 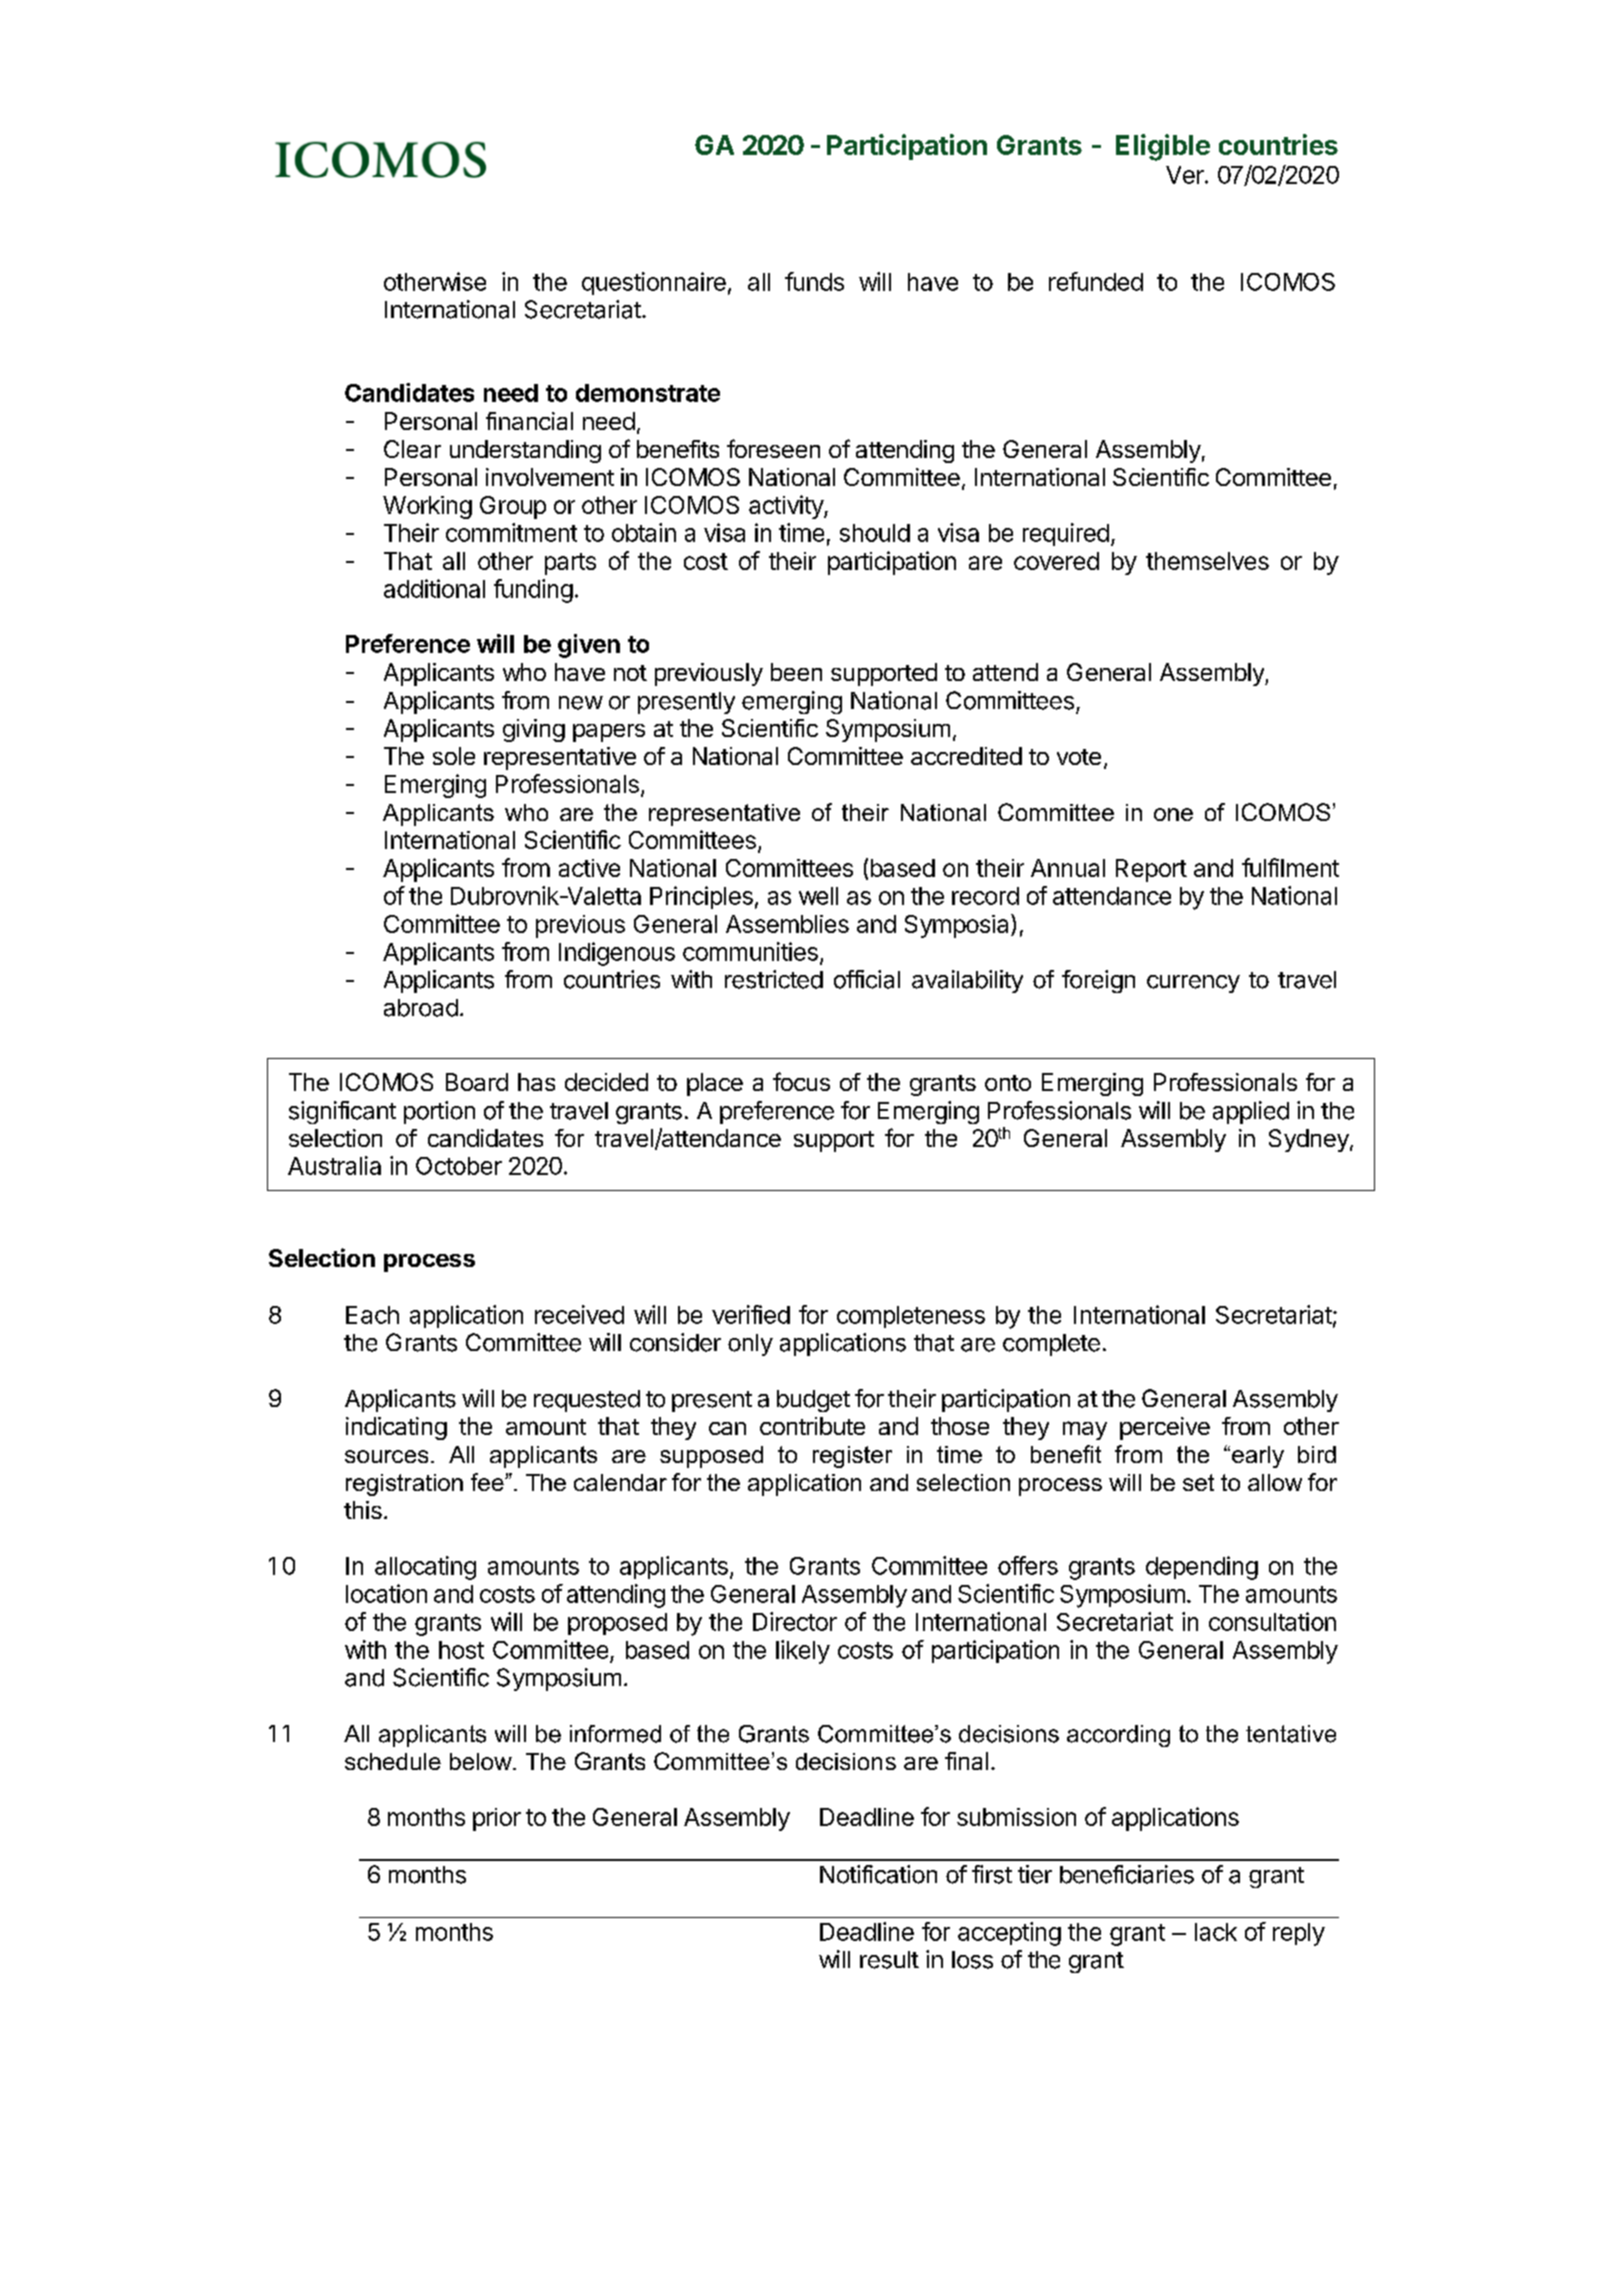 What do you see at coordinates (654, 283) in the screenshot?
I see `questionnaire` at bounding box center [654, 283].
